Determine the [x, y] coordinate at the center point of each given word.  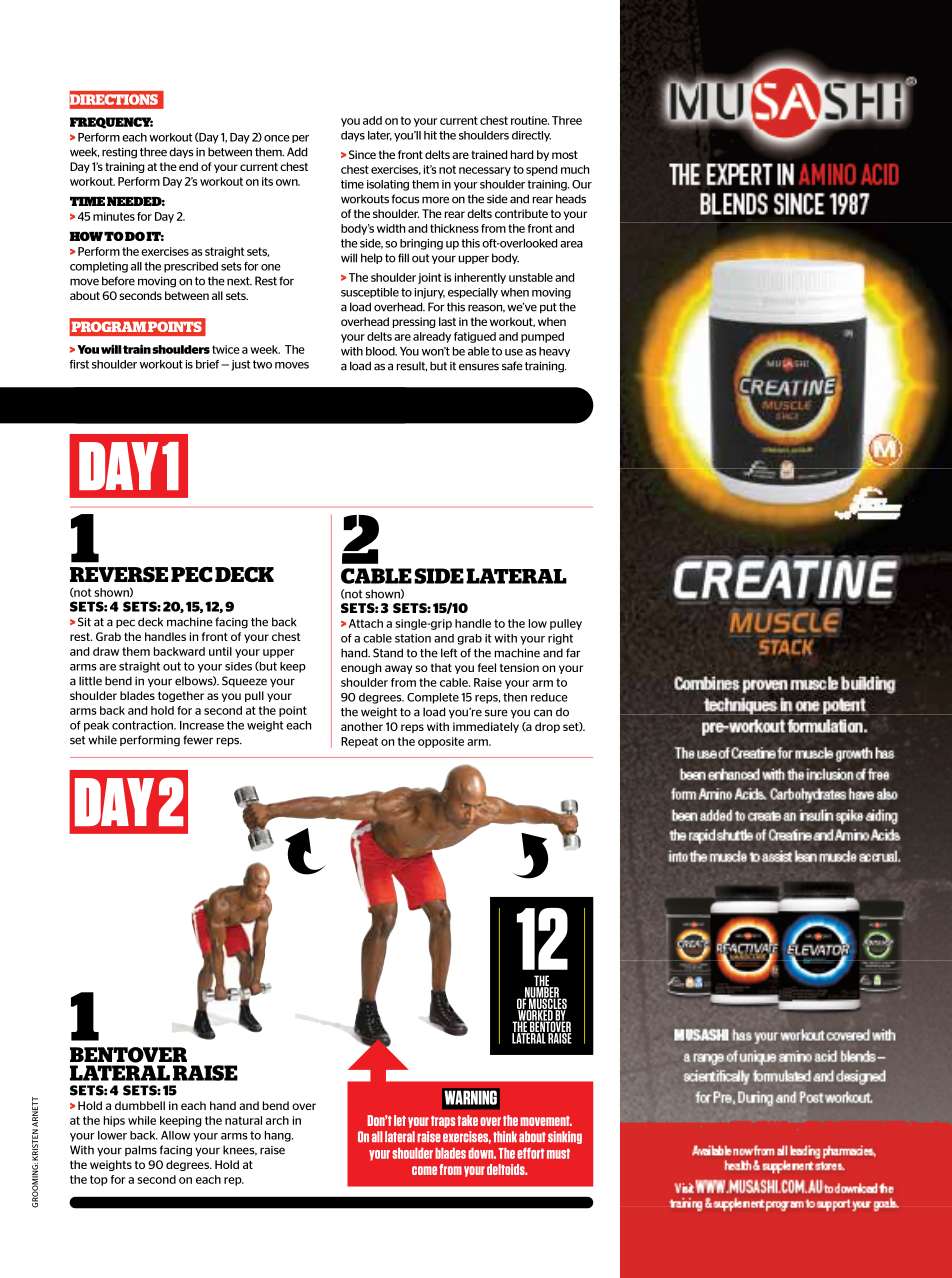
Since [362, 154]
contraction [144, 725]
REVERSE [119, 575]
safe [512, 366]
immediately [486, 727]
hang [279, 1136]
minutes [114, 216]
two [262, 364]
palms [141, 1150]
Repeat [359, 742]
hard [522, 154]
